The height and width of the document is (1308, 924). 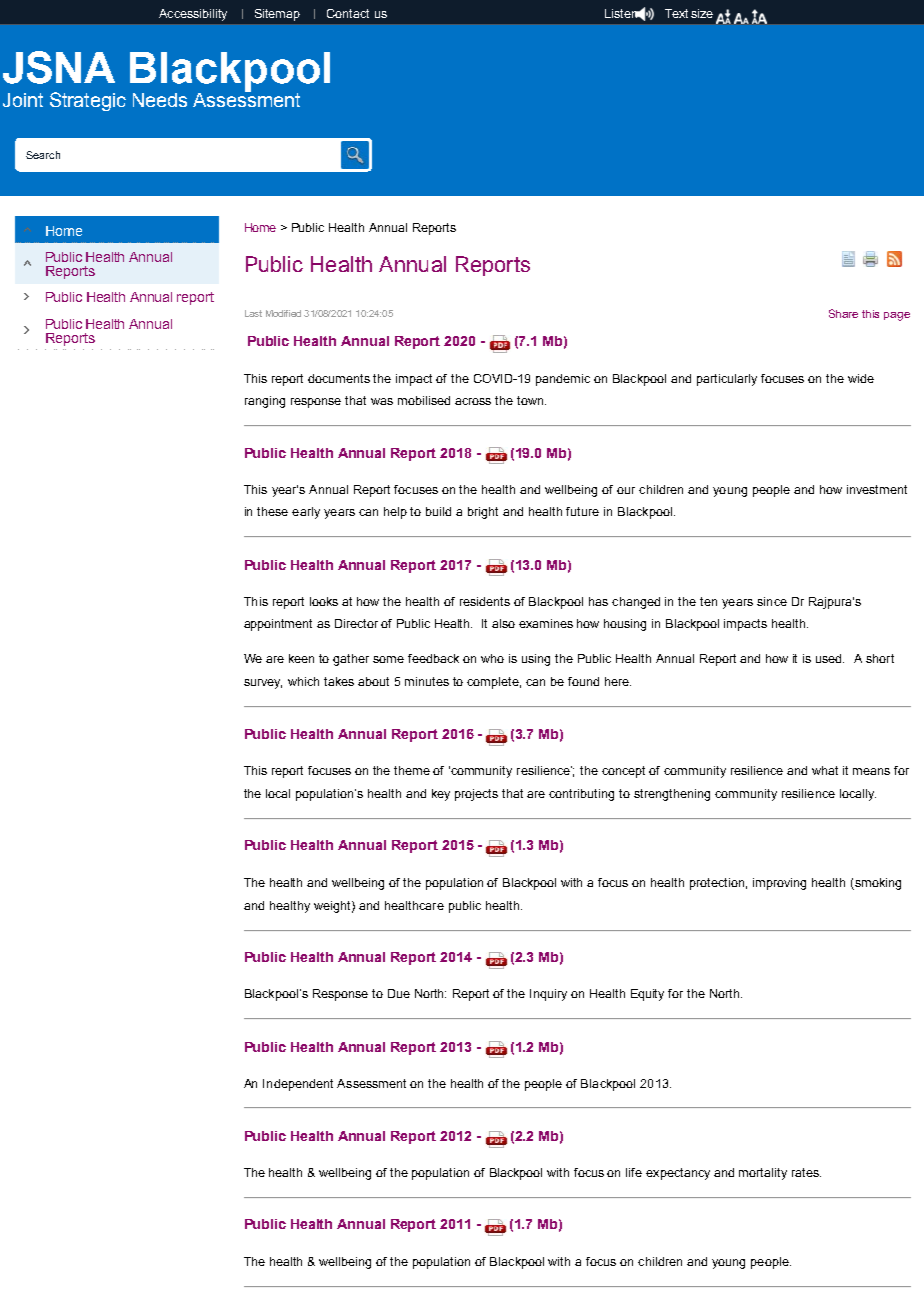 I want to click on size, so click(x=702, y=13).
